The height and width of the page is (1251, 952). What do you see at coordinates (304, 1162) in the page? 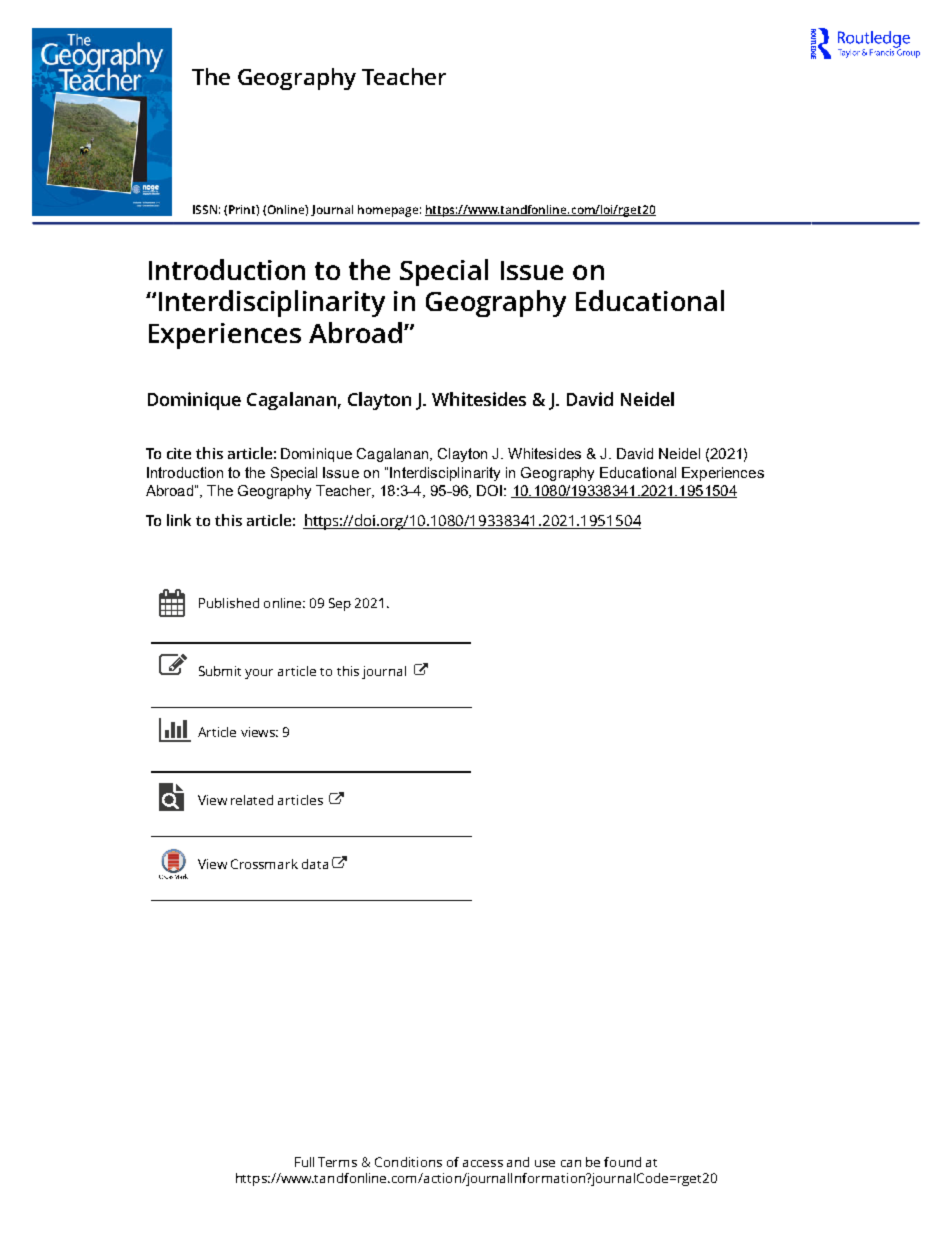
I see `Full` at bounding box center [304, 1162].
